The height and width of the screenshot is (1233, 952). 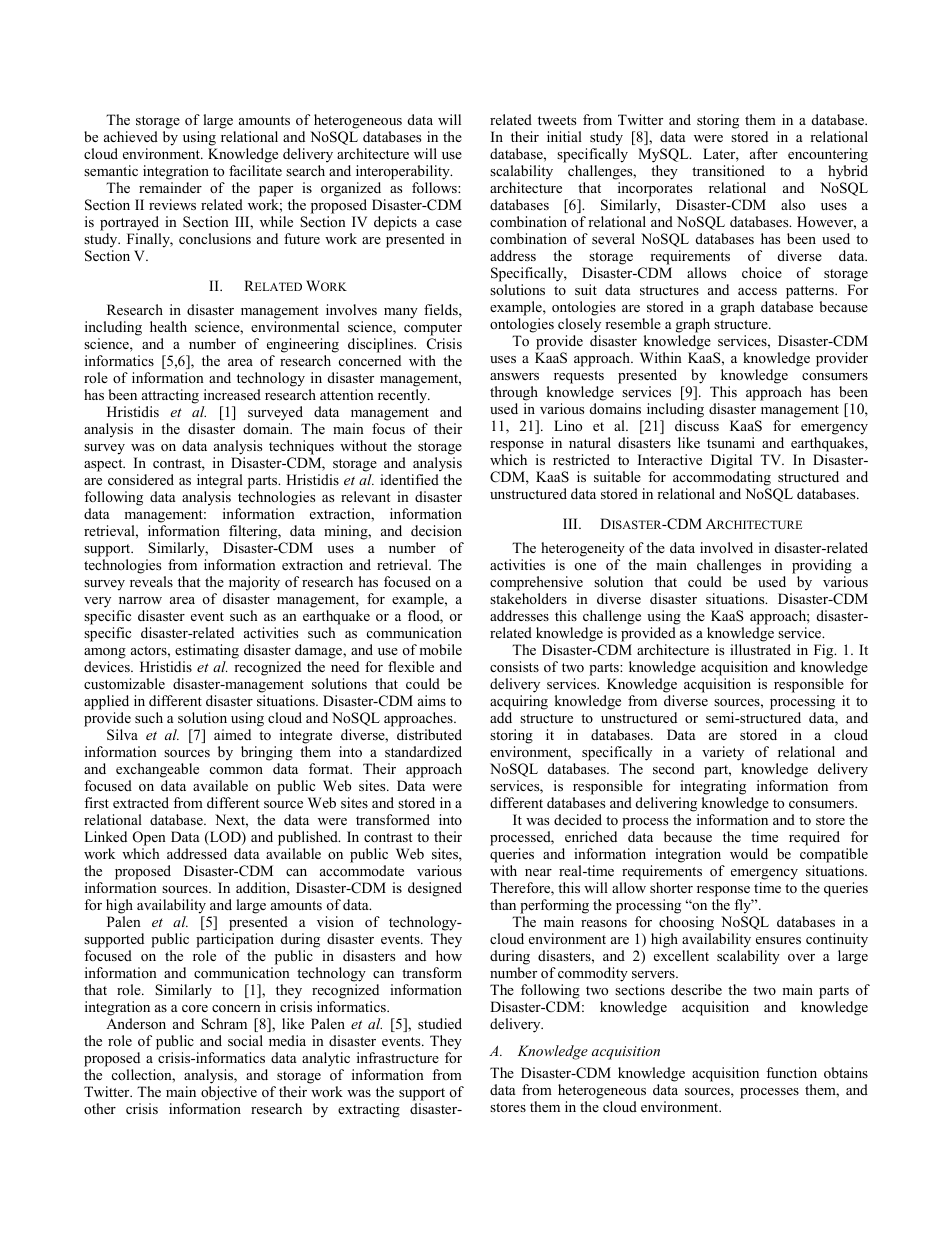 What do you see at coordinates (207, 651) in the screenshot?
I see `estimating` at bounding box center [207, 651].
